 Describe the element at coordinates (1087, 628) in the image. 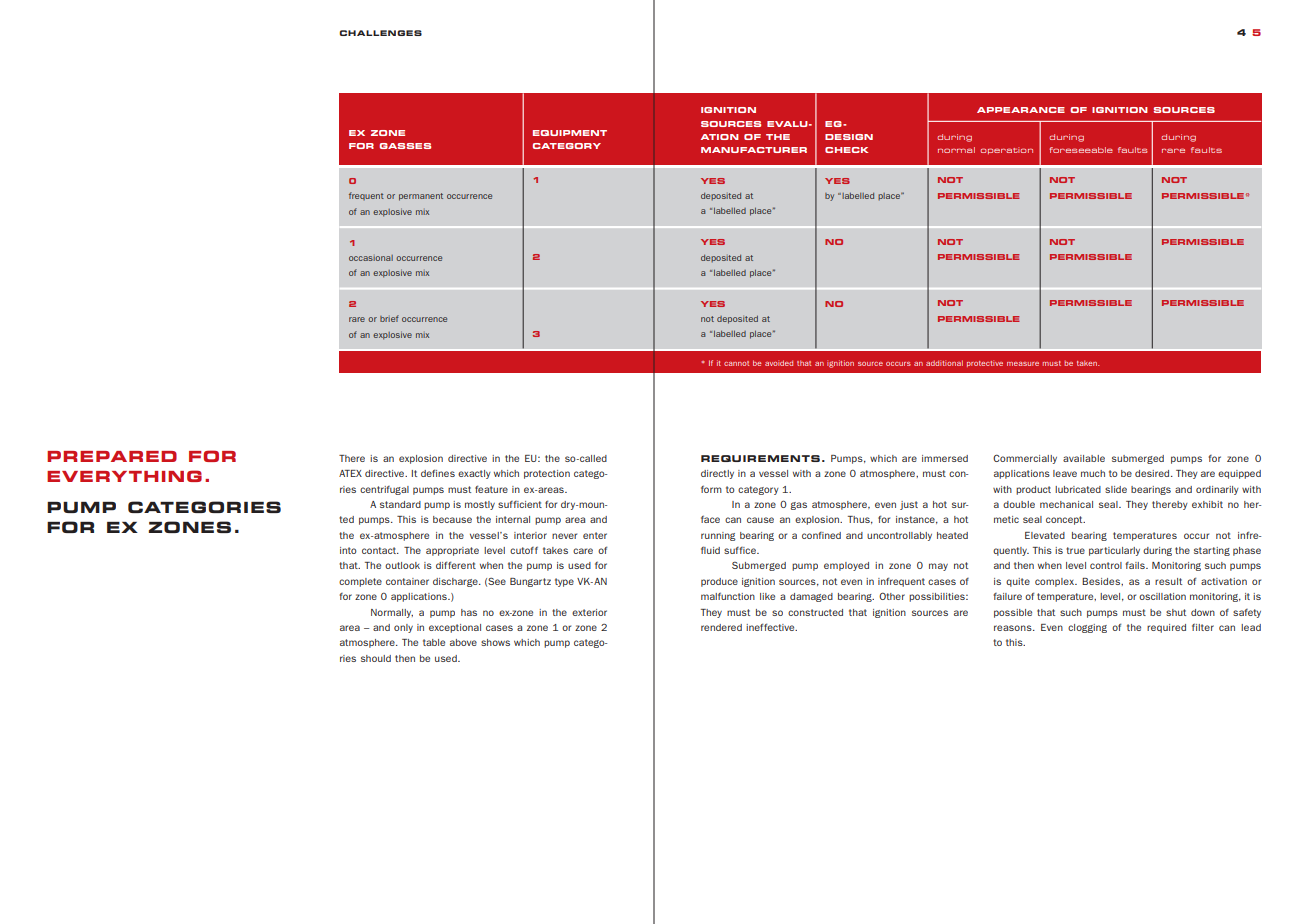

I see `clogging` at that location.
